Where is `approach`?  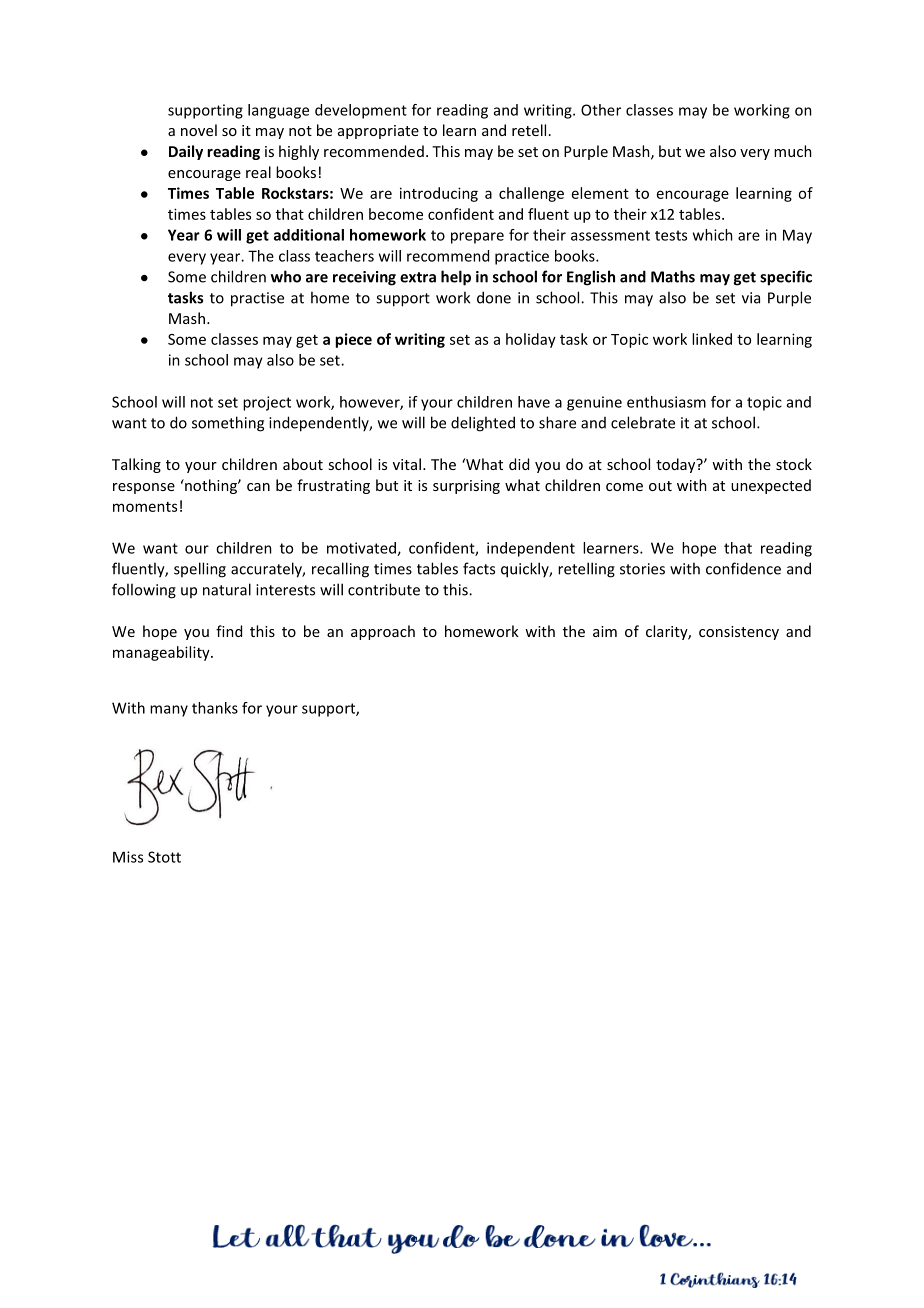
approach is located at coordinates (383, 632).
